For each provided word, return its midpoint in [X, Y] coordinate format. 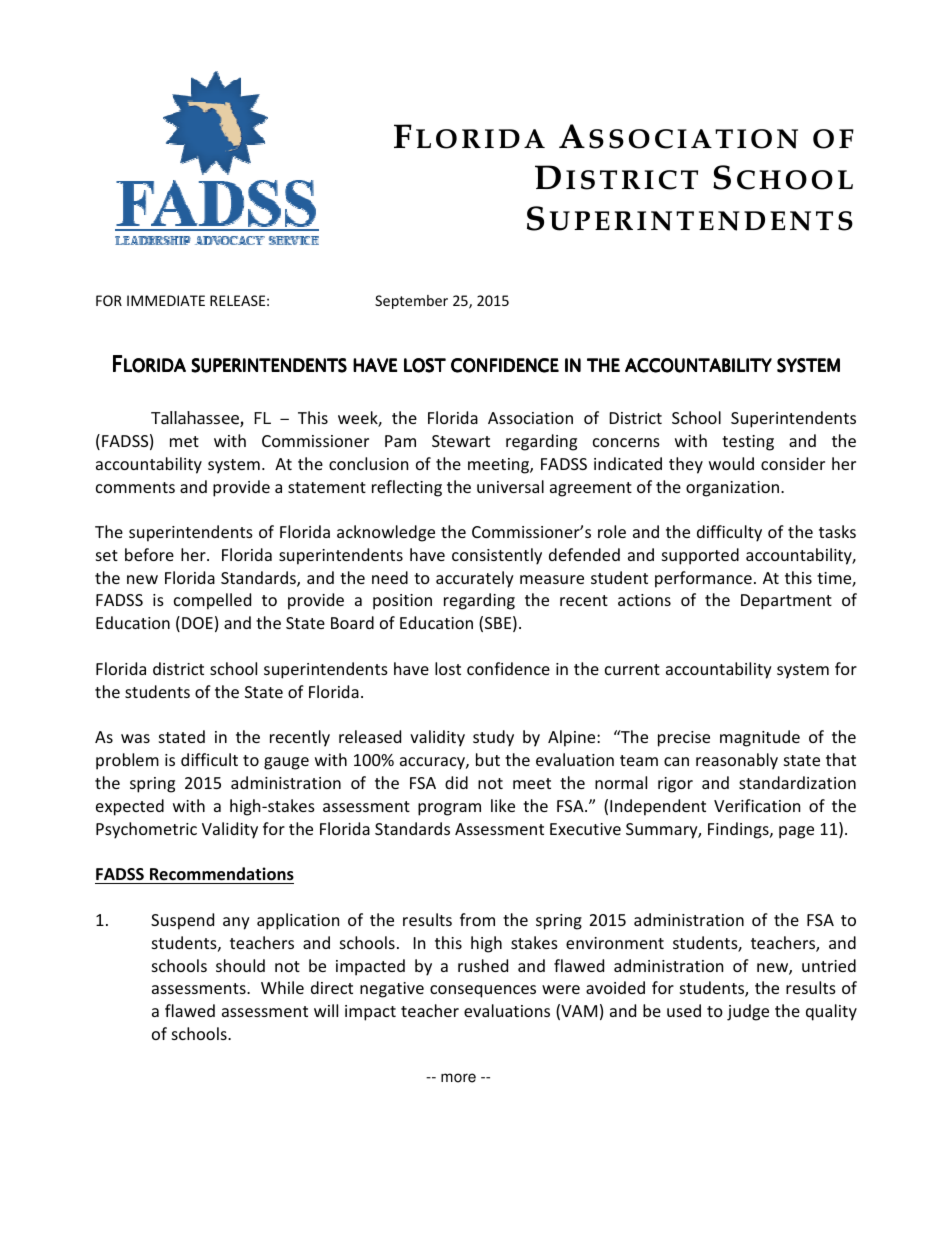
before [149, 554]
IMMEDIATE [166, 300]
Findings [739, 830]
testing [748, 443]
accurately [475, 579]
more [458, 1078]
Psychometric [146, 830]
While [282, 987]
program [449, 809]
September [411, 302]
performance [703, 579]
